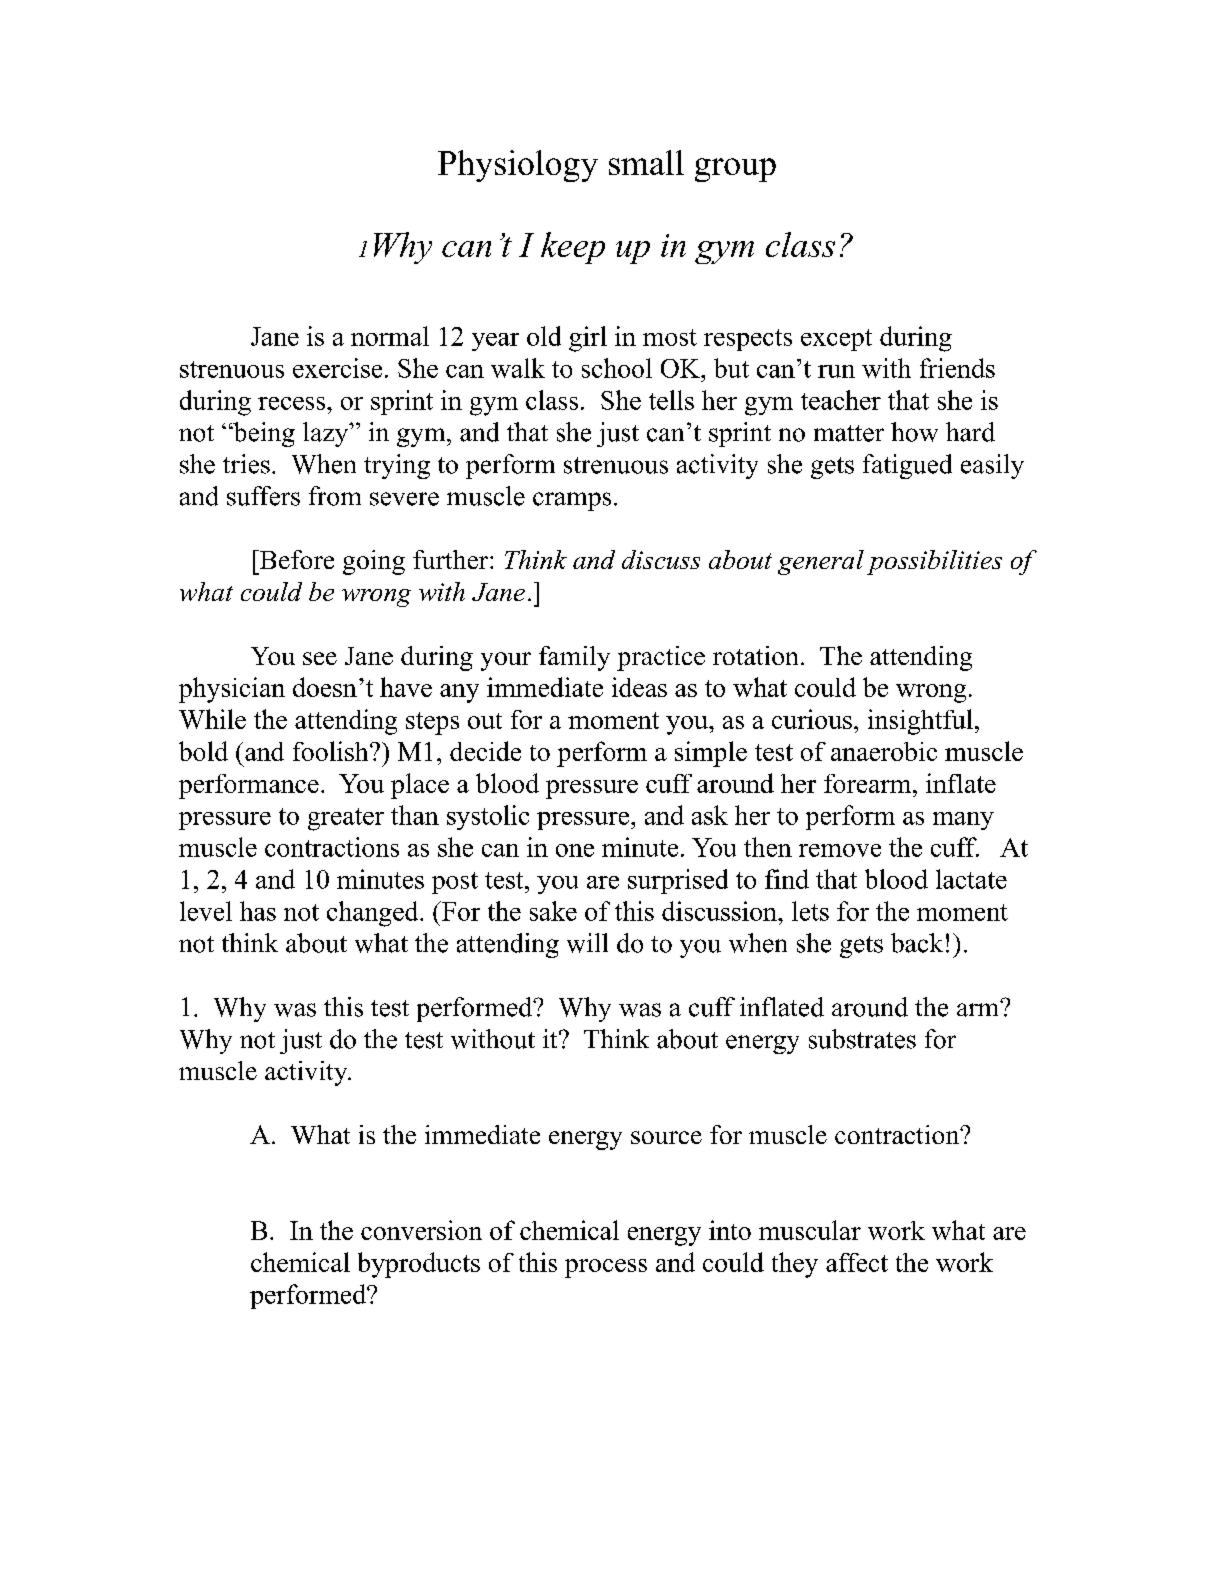 This screenshot has height=1571, width=1214. I want to click on insightful, so click(920, 722).
